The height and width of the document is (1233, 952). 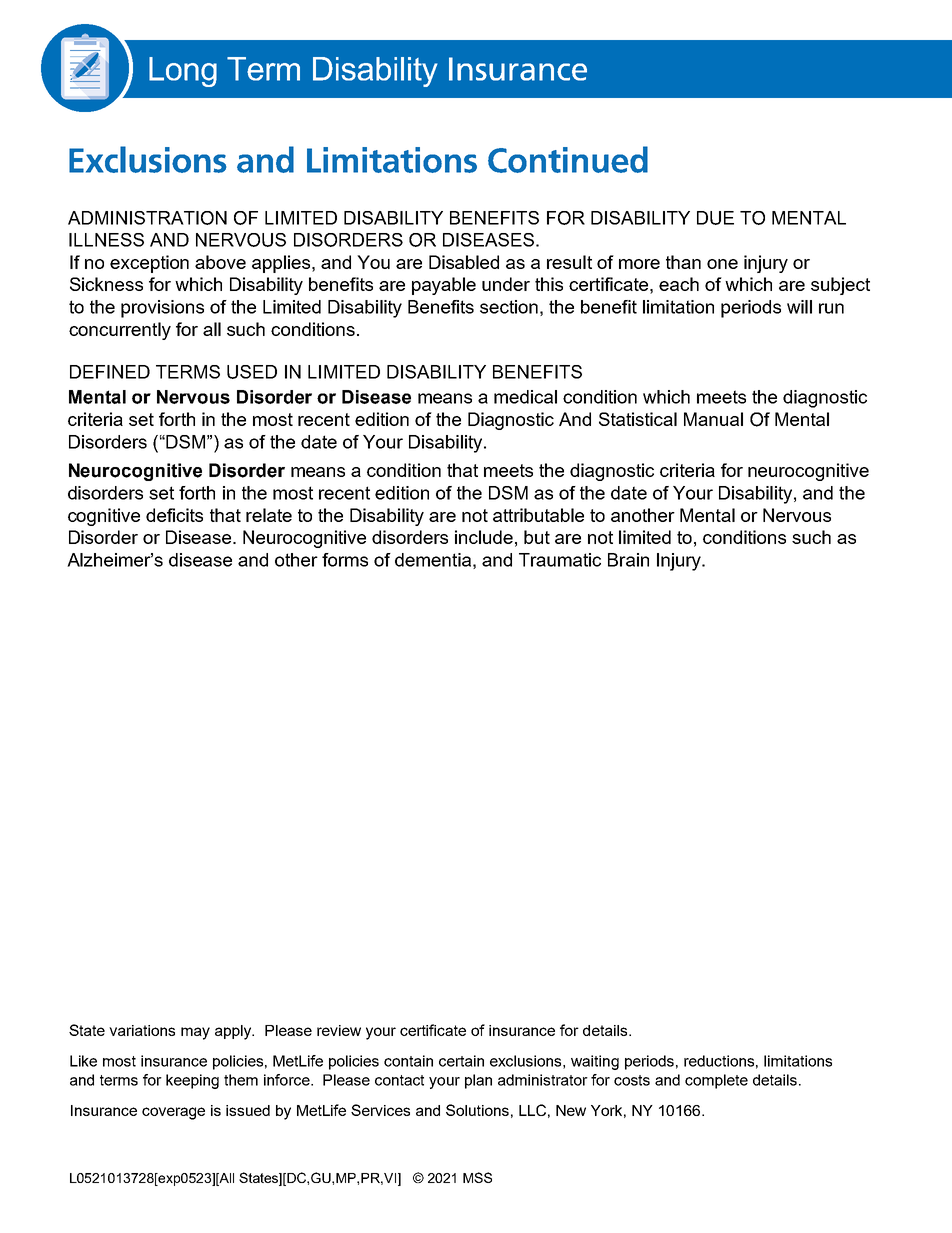 I want to click on variations, so click(x=142, y=1030).
